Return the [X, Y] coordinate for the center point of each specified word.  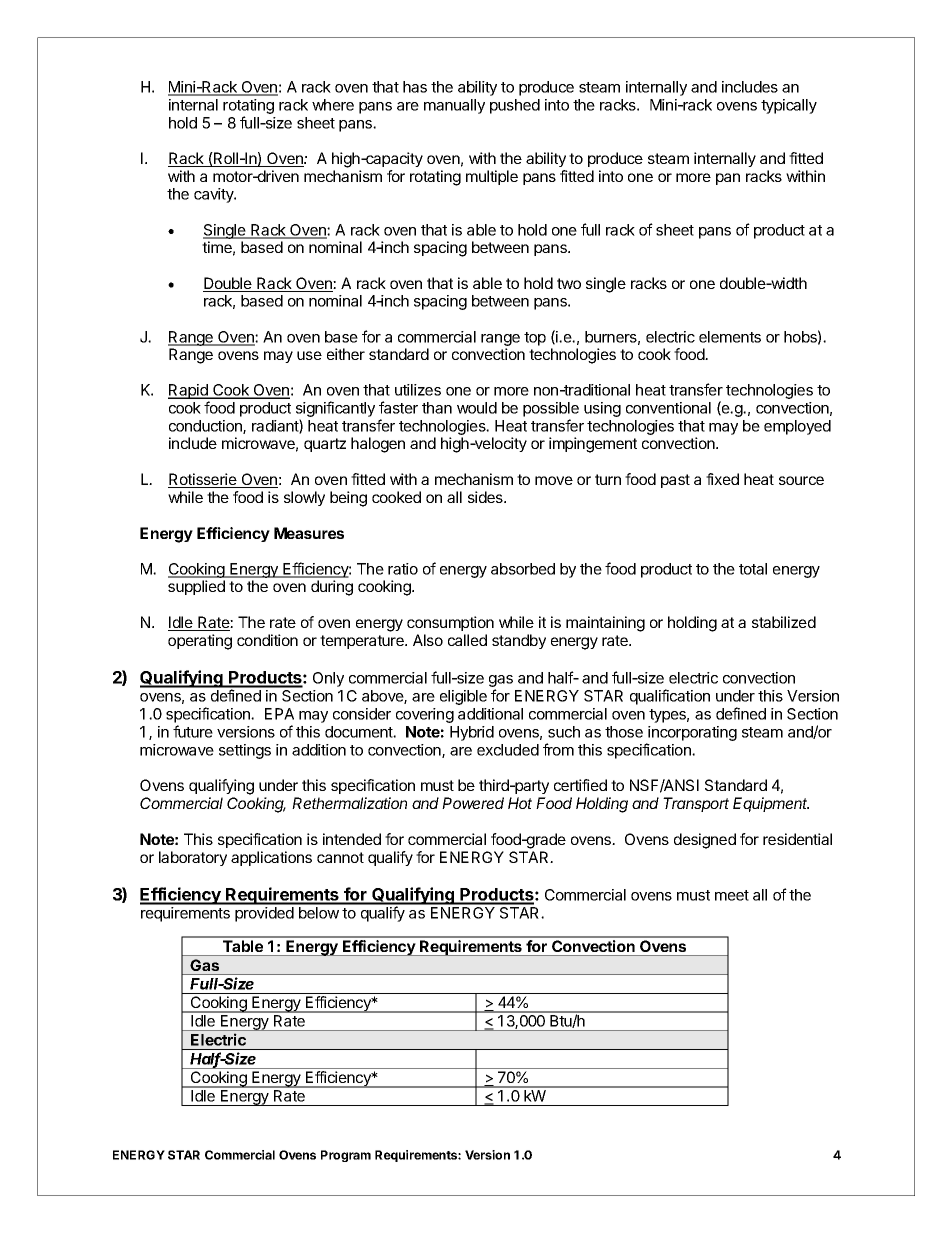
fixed [722, 479]
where [333, 105]
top [535, 339]
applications [271, 858]
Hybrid [472, 733]
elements [730, 337]
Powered [473, 803]
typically [789, 106]
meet [732, 895]
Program [346, 1156]
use [309, 355]
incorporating [691, 735]
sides [486, 497]
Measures [309, 533]
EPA [279, 714]
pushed [515, 106]
